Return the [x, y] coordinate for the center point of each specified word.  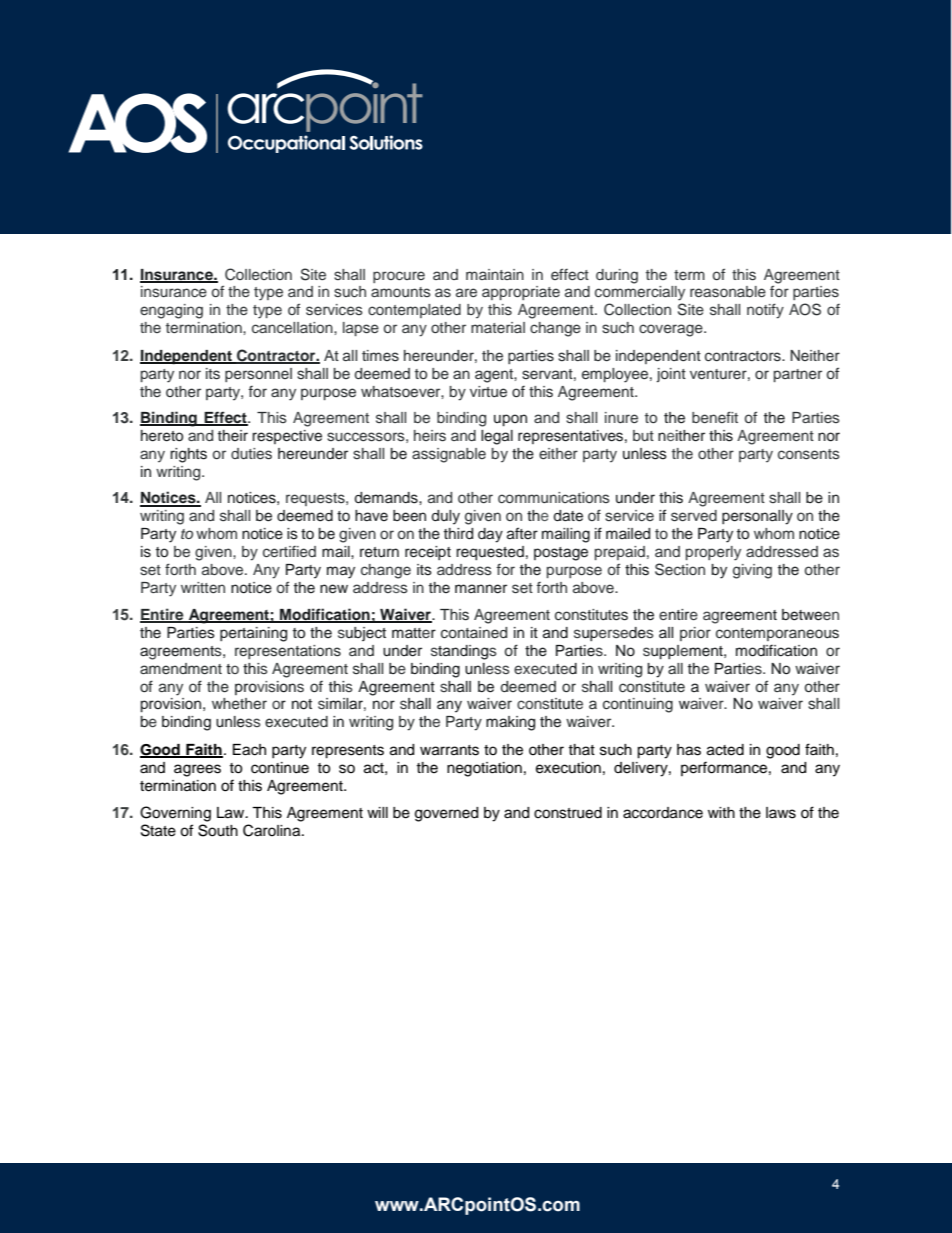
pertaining [253, 634]
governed [446, 814]
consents [809, 454]
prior [695, 634]
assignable [449, 455]
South [218, 830]
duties [251, 454]
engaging [171, 311]
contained [474, 633]
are [466, 292]
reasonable [728, 292]
